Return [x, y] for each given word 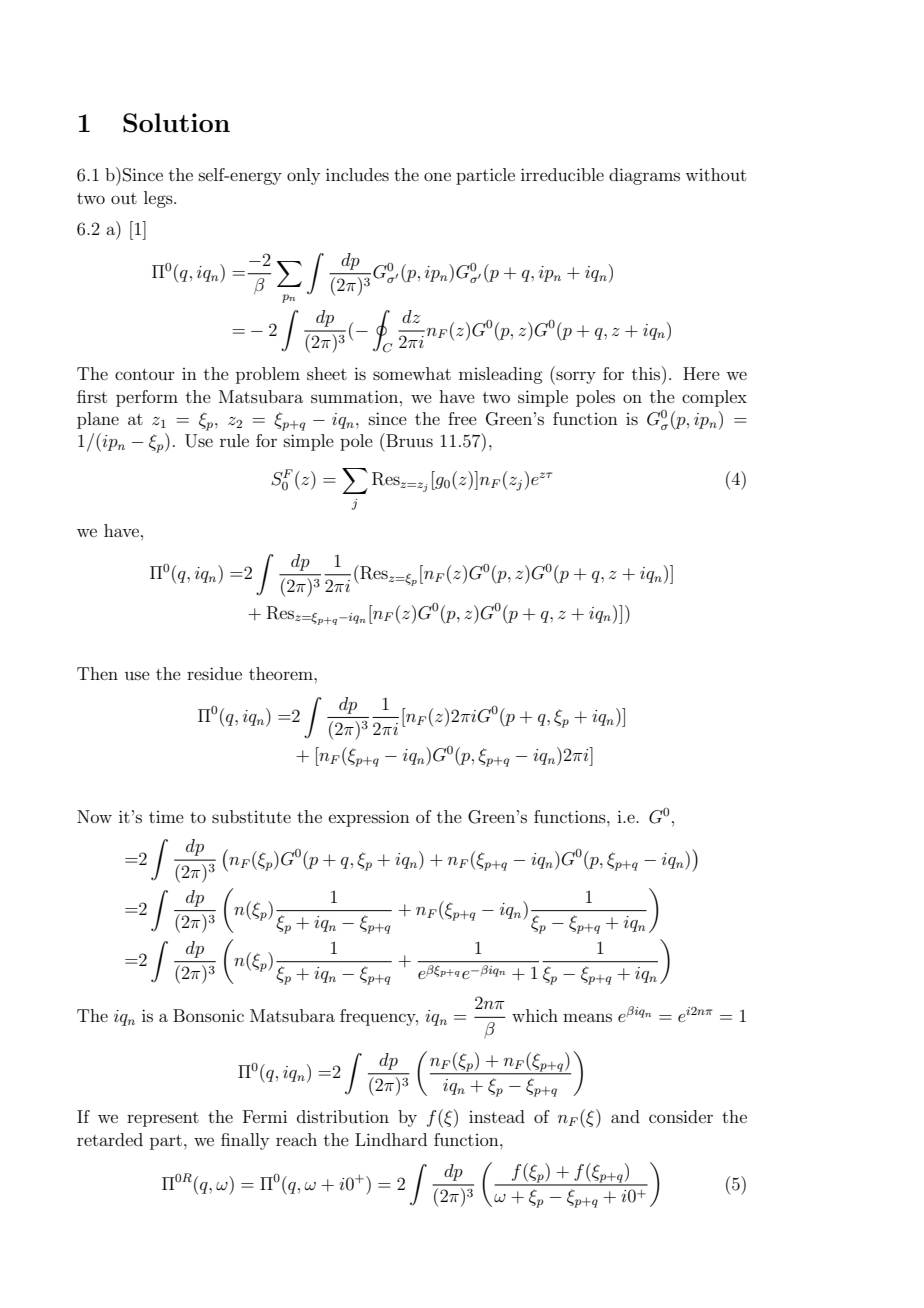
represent [163, 1119]
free [462, 418]
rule [234, 440]
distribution [343, 1116]
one [437, 176]
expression [369, 819]
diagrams [644, 176]
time [166, 817]
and [625, 1116]
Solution [176, 123]
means [587, 1017]
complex [714, 398]
